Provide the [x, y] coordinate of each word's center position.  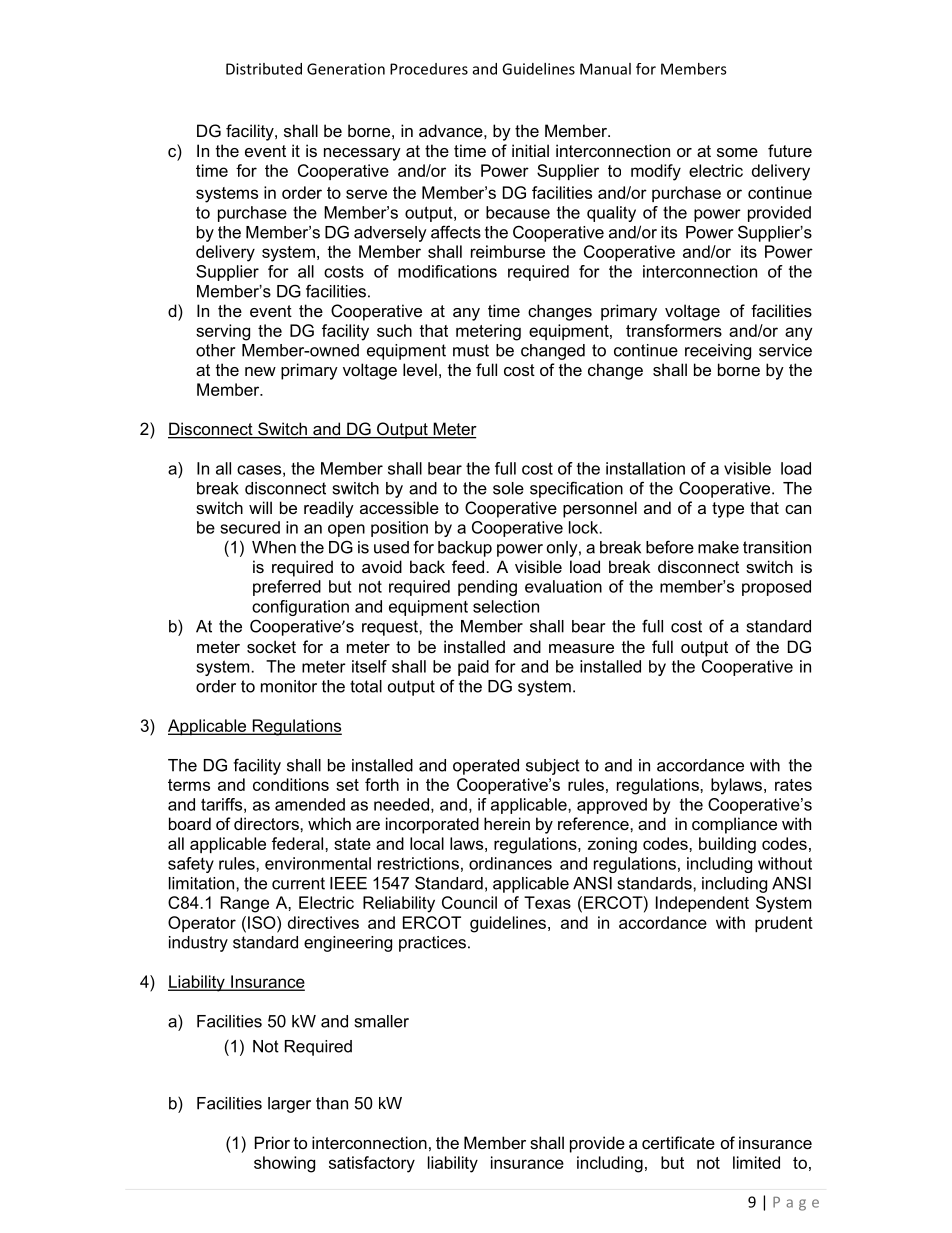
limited [756, 1162]
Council [469, 902]
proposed [776, 588]
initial [530, 150]
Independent [702, 904]
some [737, 152]
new [260, 371]
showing [284, 1164]
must [471, 350]
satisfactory [372, 1164]
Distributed [264, 69]
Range [245, 904]
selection [506, 606]
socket [271, 646]
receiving [718, 352]
